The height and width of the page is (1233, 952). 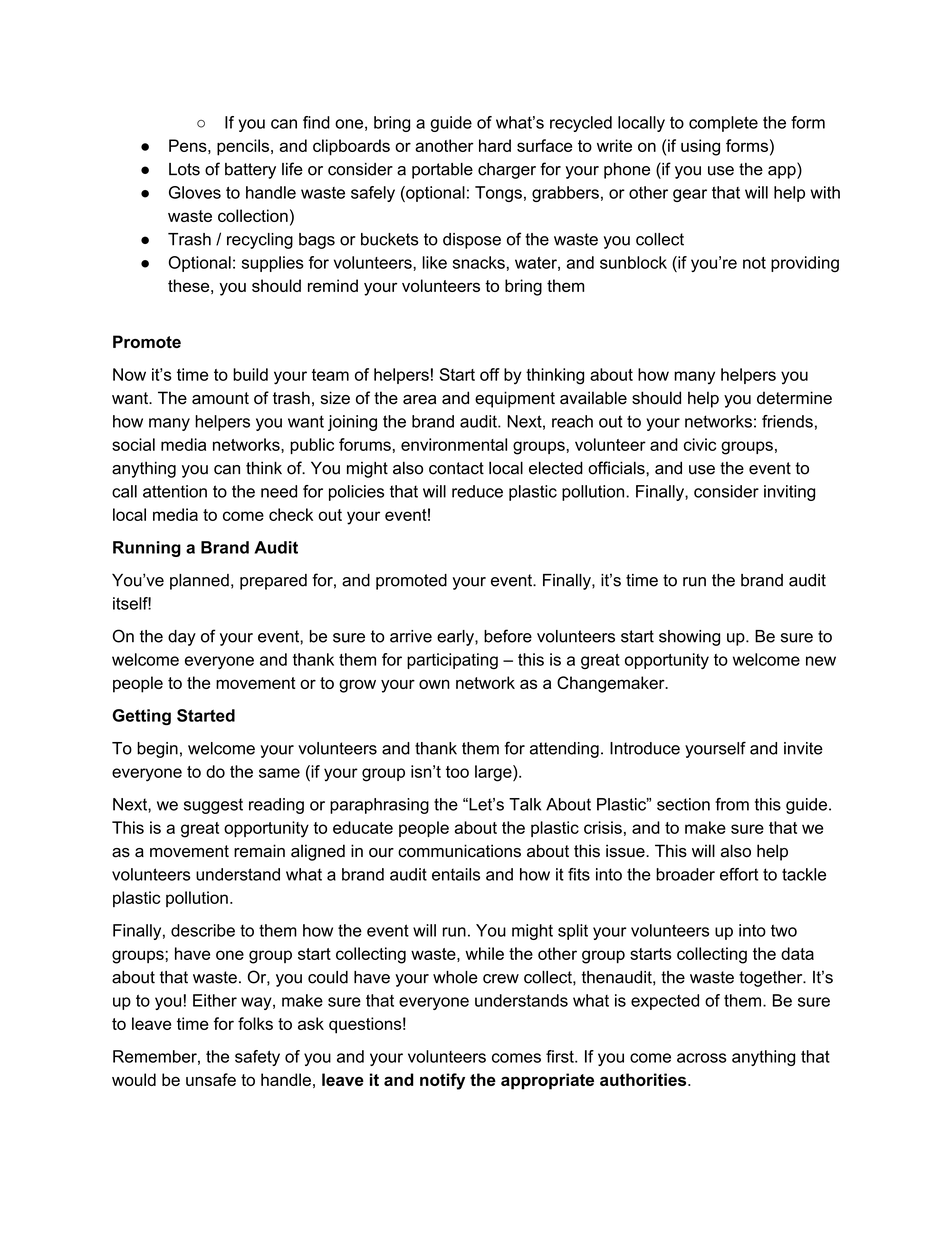 What do you see at coordinates (459, 851) in the page?
I see `communications` at bounding box center [459, 851].
